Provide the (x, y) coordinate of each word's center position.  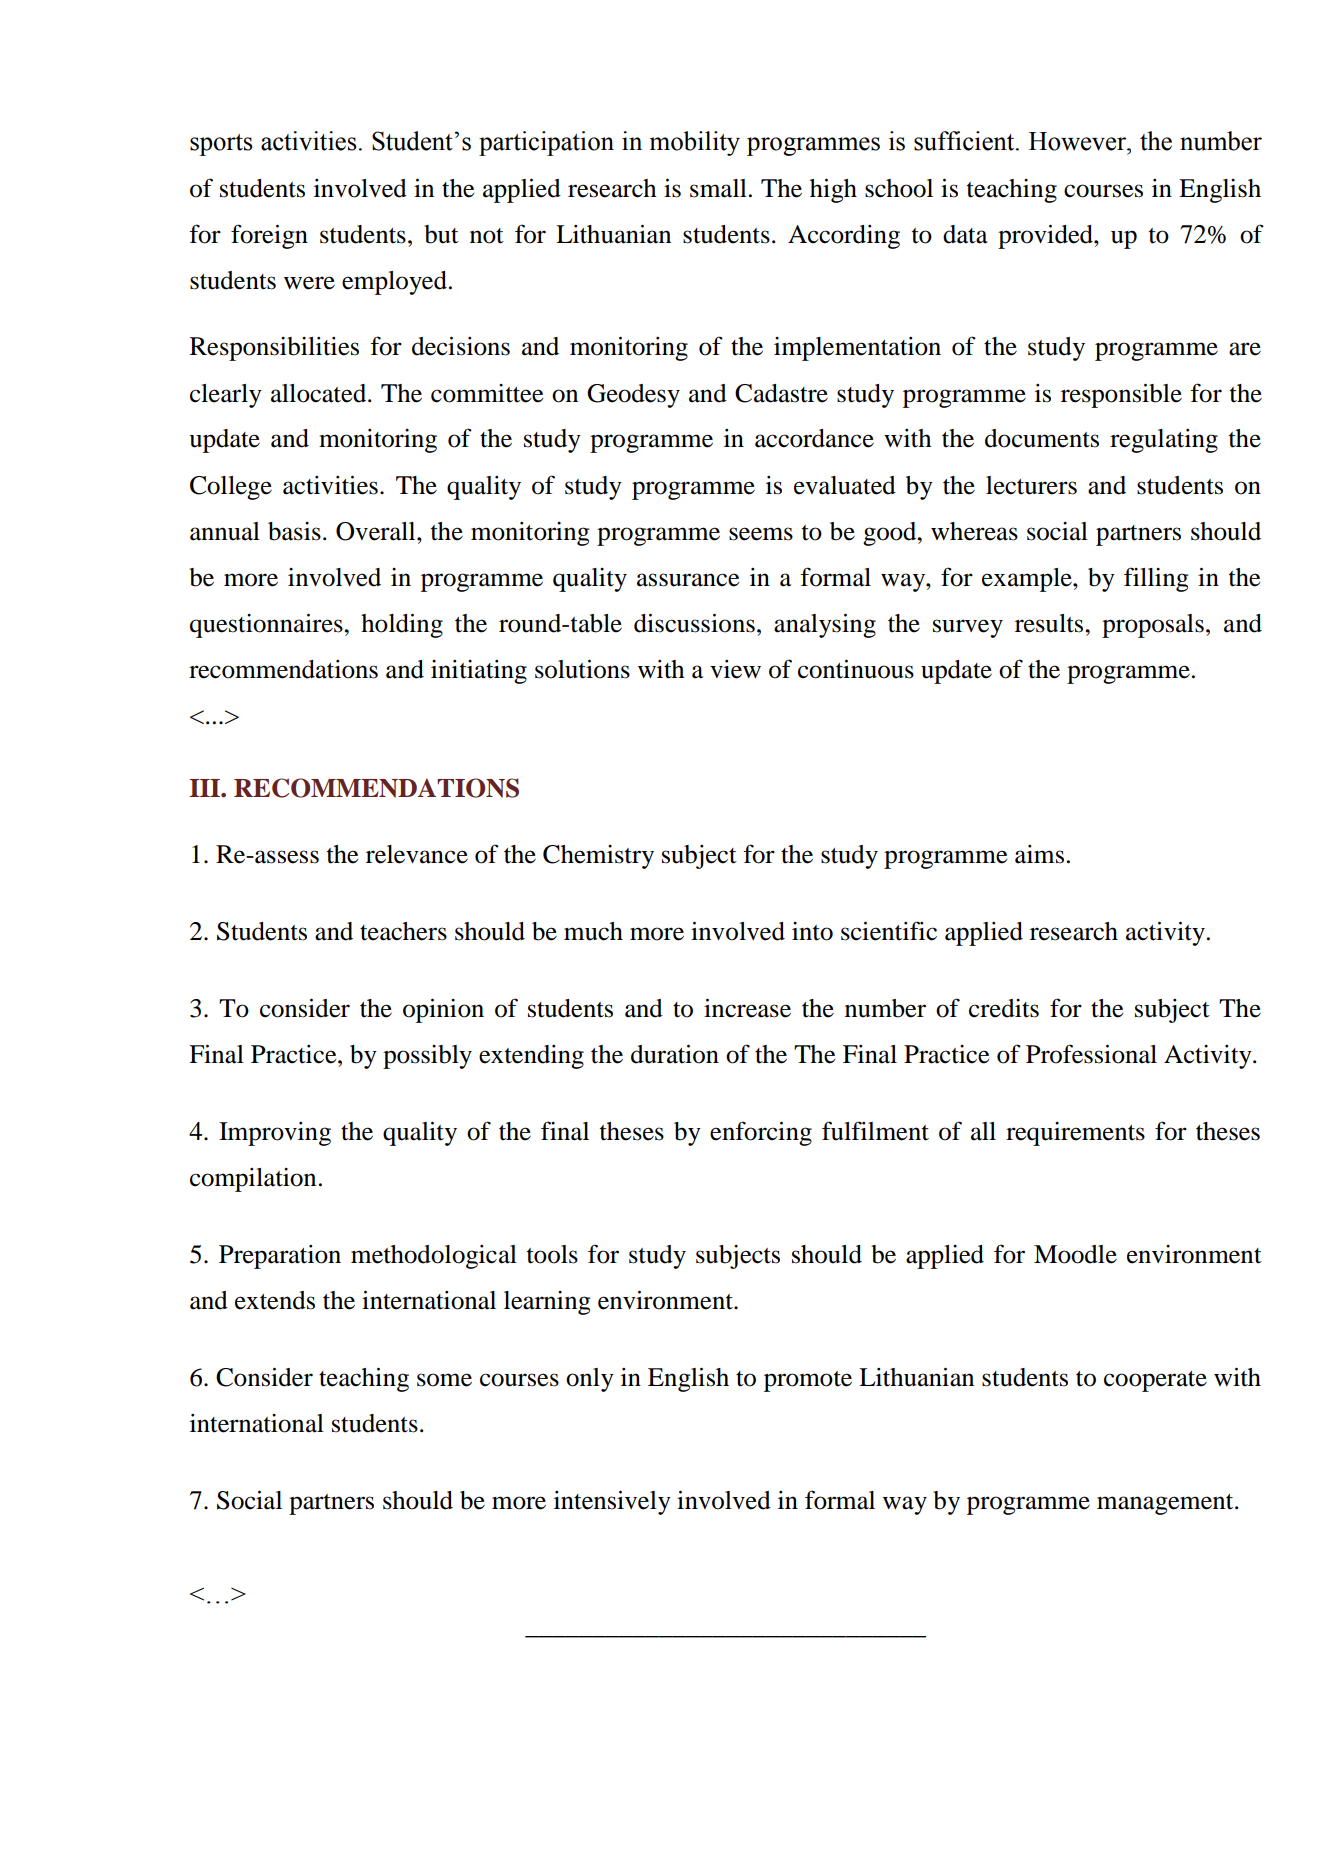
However (1079, 141)
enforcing (761, 1133)
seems (761, 534)
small (718, 188)
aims (1039, 854)
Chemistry (598, 857)
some (444, 1380)
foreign (269, 236)
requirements (1075, 1134)
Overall (377, 531)
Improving (275, 1134)
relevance (417, 854)
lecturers (1031, 485)
